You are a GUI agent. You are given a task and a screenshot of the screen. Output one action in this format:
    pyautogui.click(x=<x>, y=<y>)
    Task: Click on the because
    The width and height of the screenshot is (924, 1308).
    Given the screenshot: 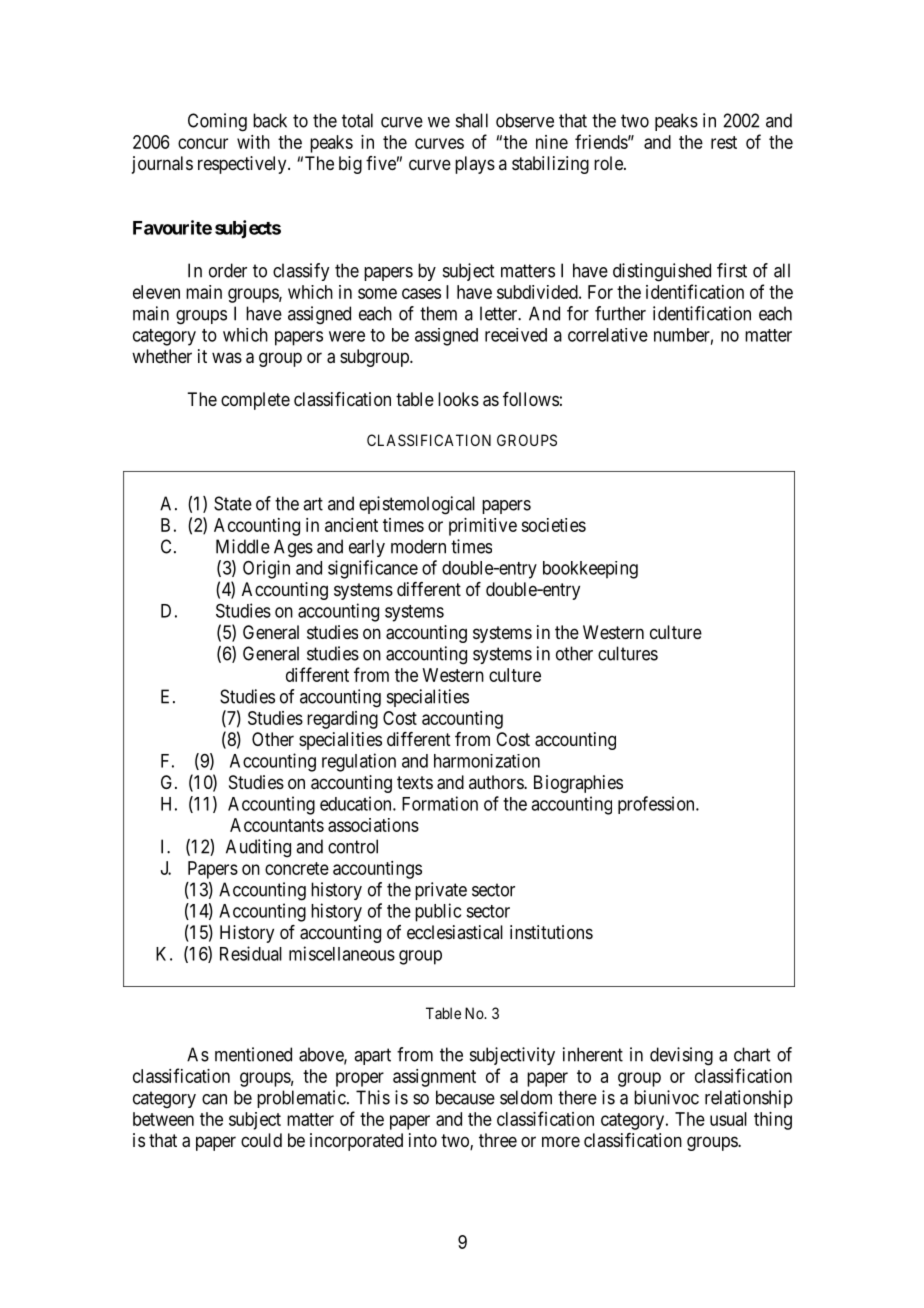 What is the action you would take?
    pyautogui.click(x=465, y=1097)
